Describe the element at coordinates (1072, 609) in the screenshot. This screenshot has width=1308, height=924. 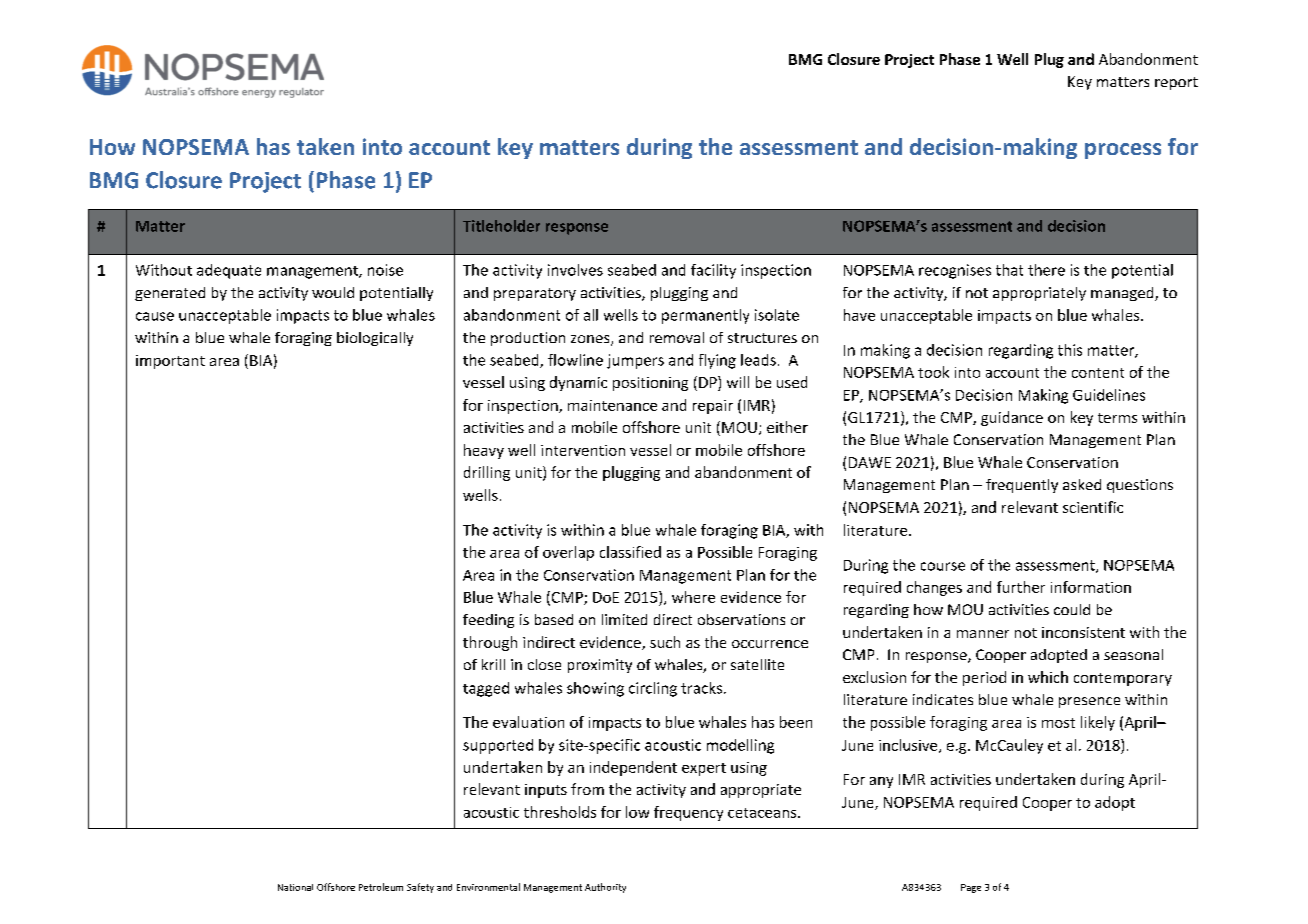
I see `could` at that location.
